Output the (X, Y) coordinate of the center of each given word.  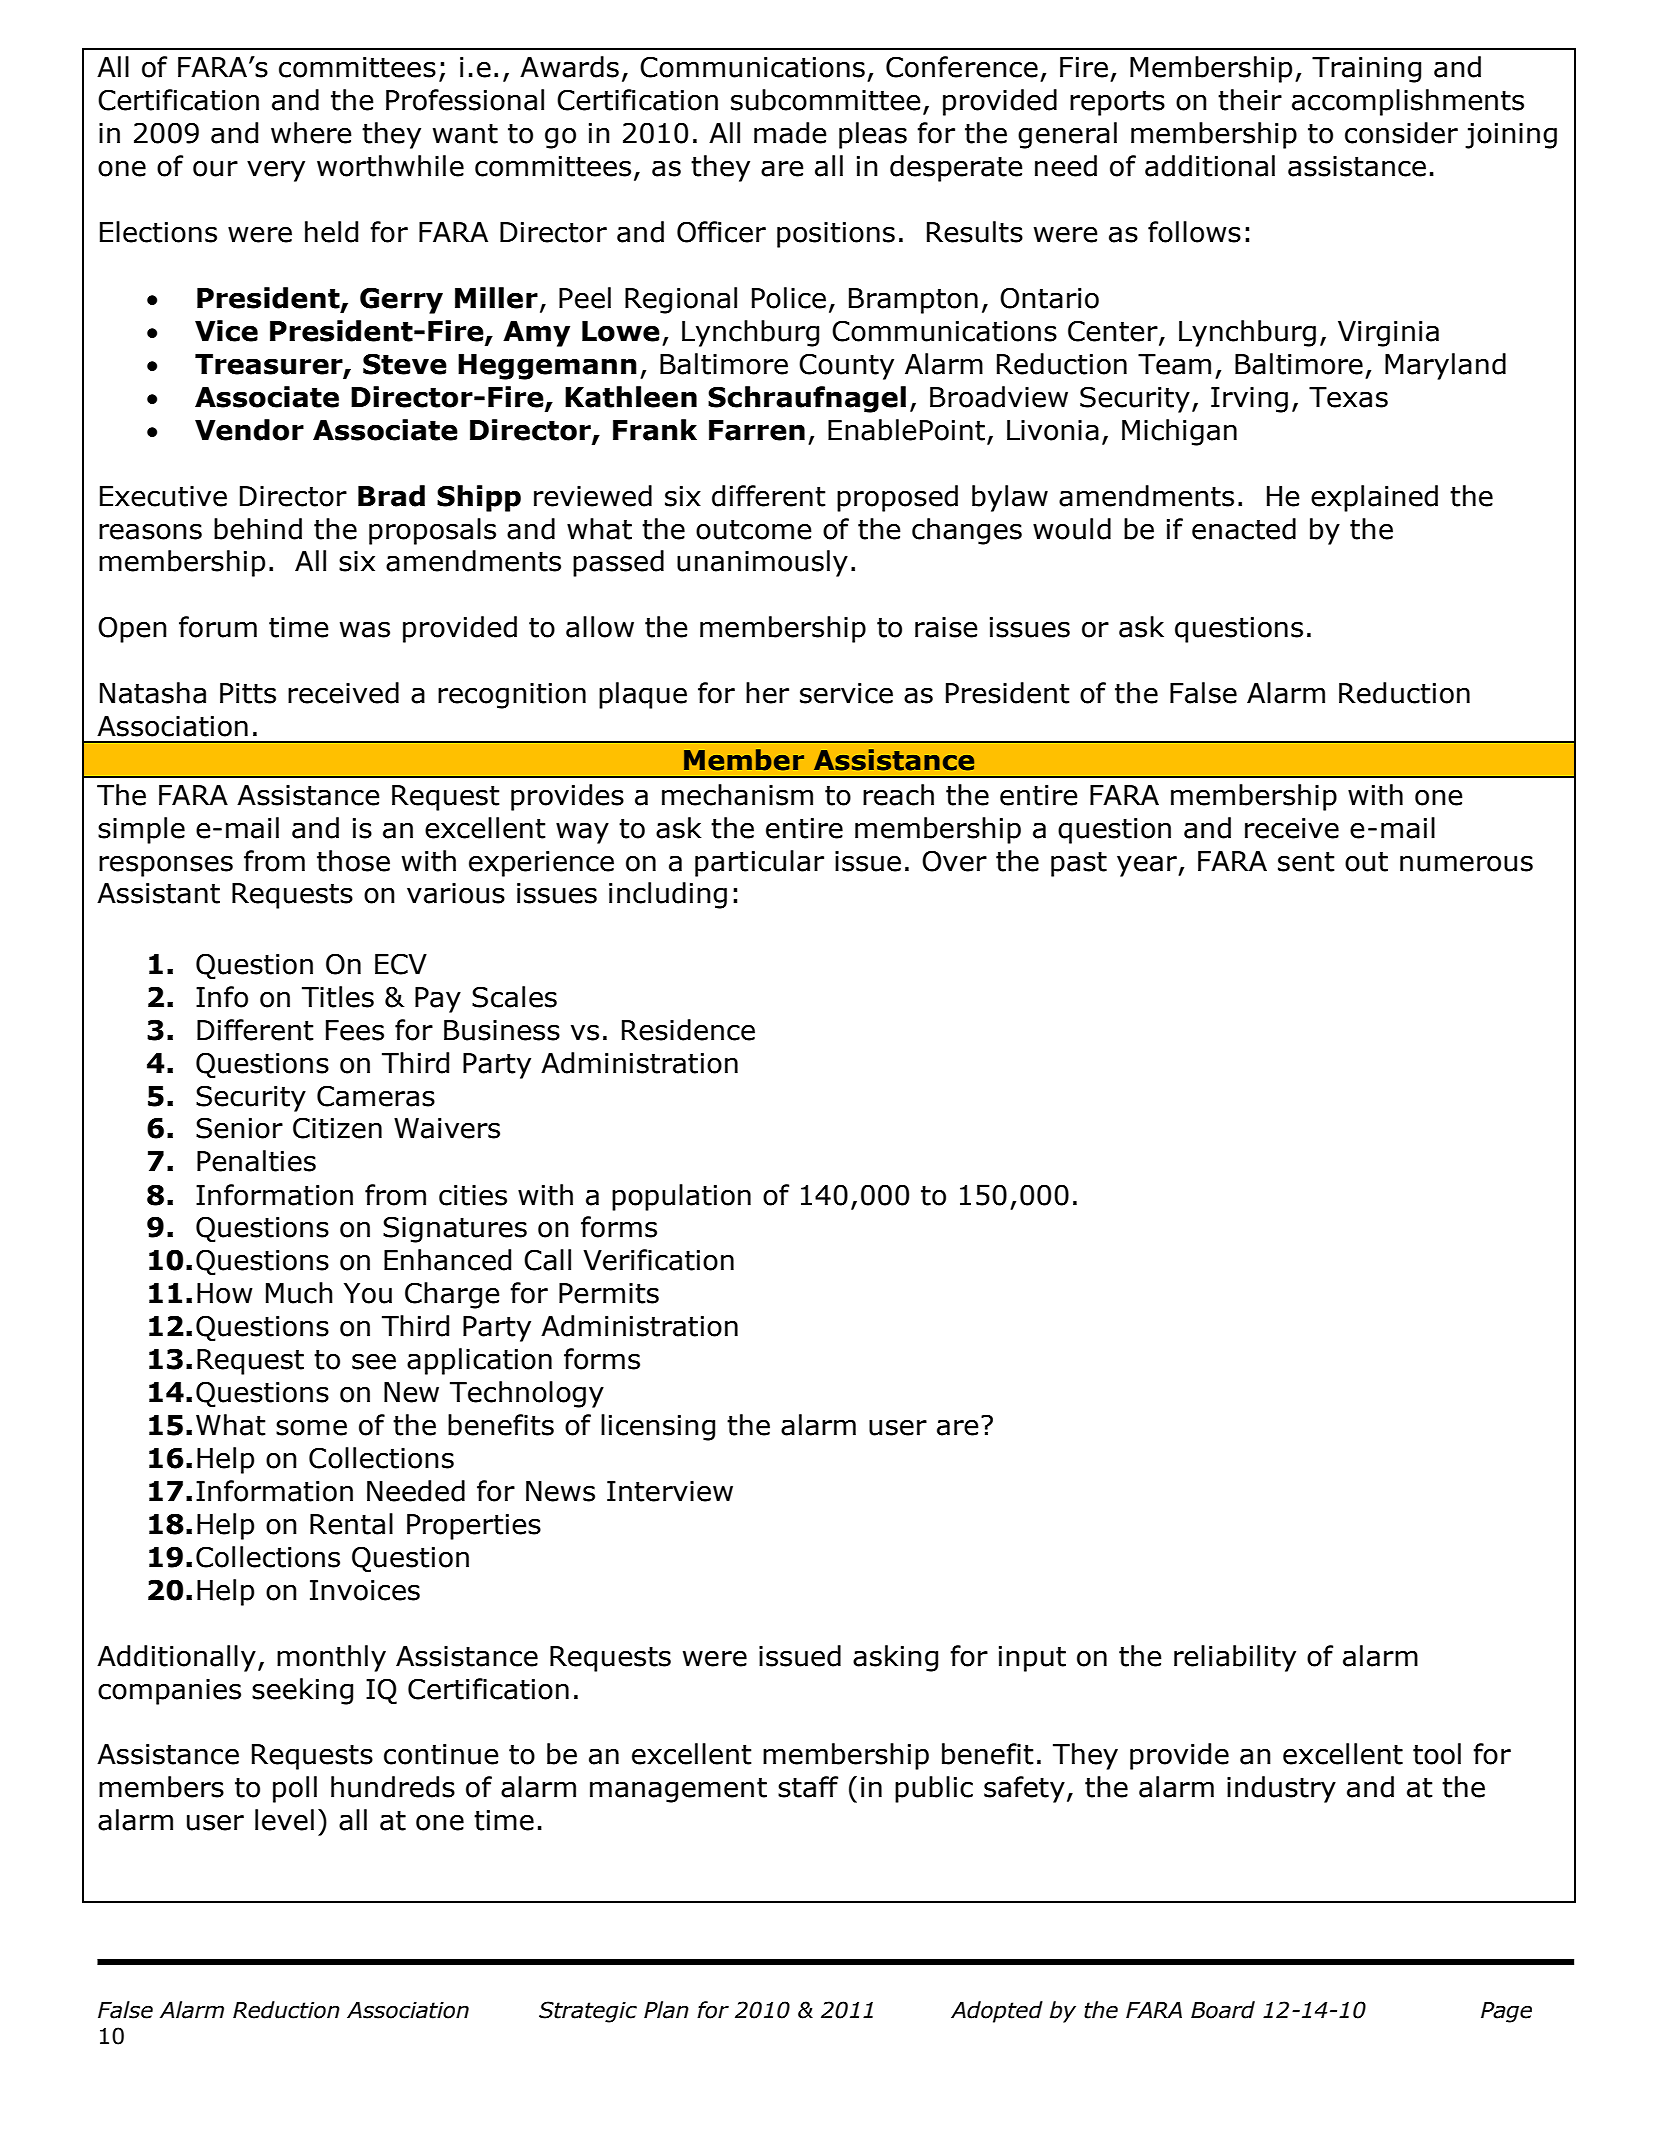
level (284, 1820)
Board (1223, 2010)
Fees (355, 1030)
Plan (666, 2010)
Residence (688, 1030)
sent (1306, 862)
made (790, 133)
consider (1401, 133)
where (311, 133)
